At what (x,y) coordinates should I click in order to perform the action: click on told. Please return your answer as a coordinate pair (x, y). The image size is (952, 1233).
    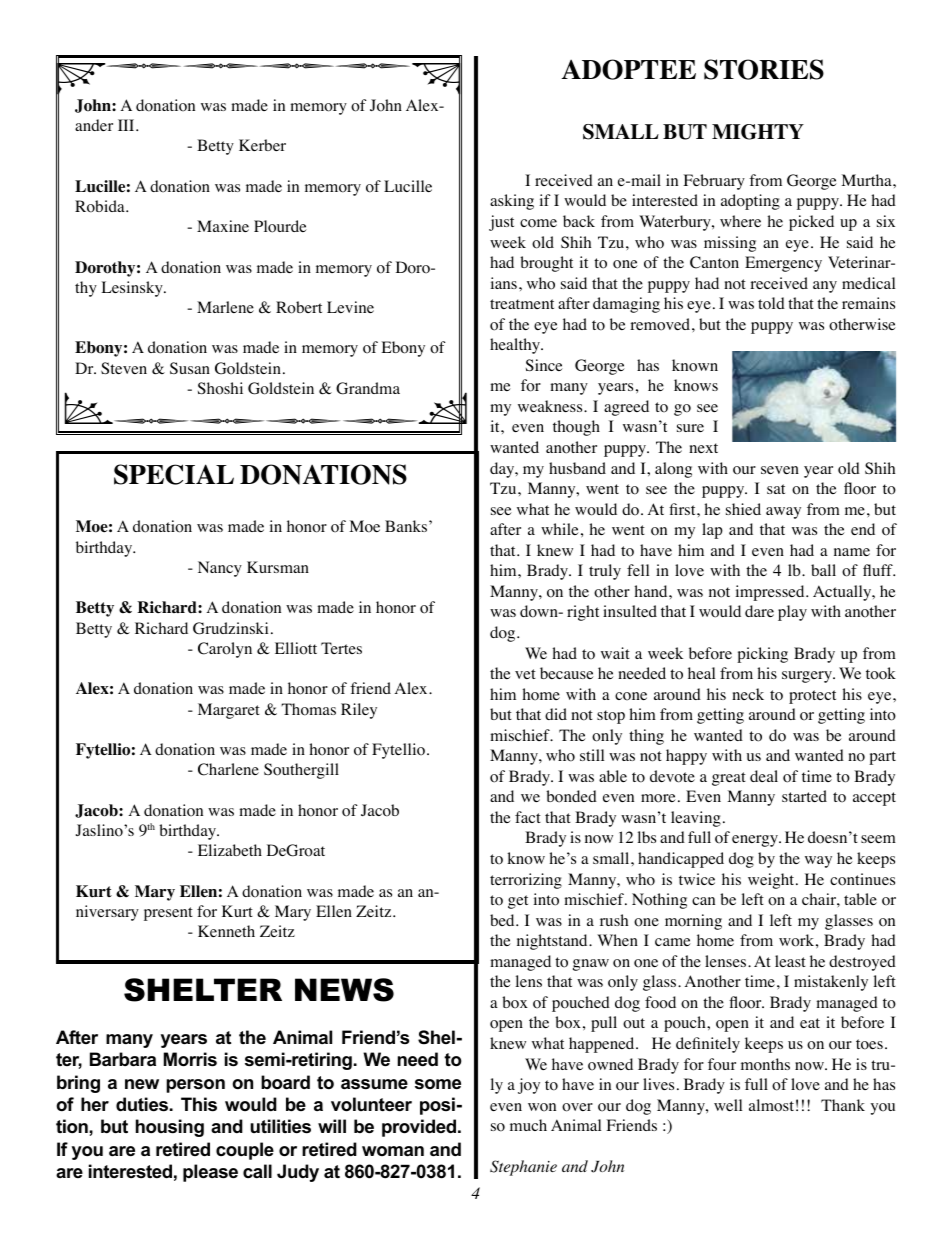
    Looking at the image, I should click on (771, 303).
